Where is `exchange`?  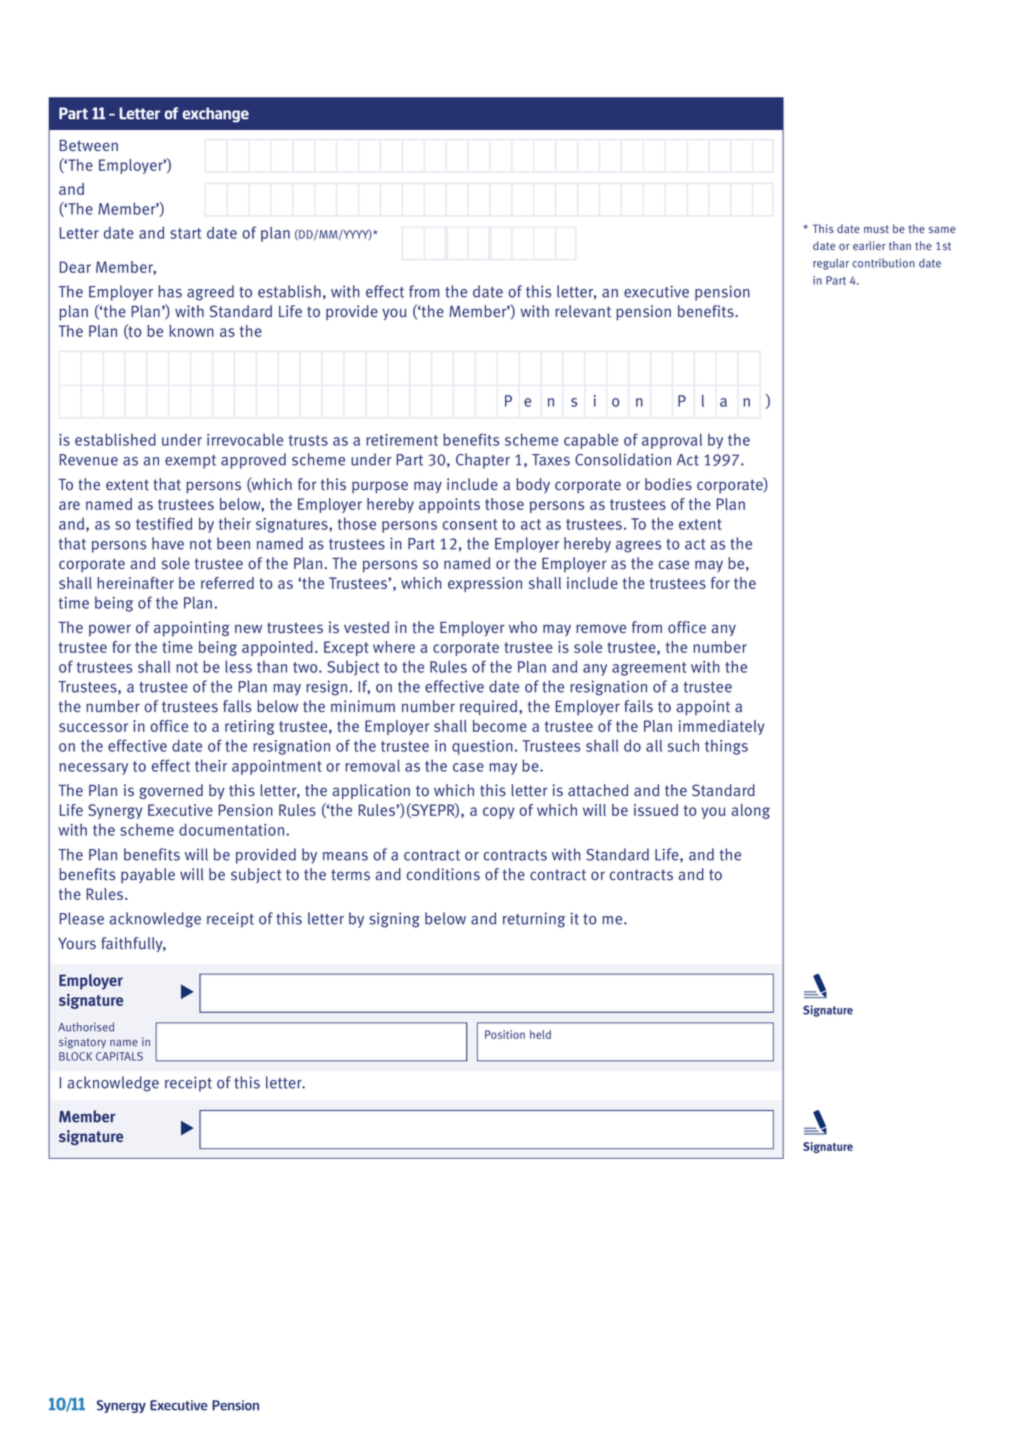 exchange is located at coordinates (215, 115).
